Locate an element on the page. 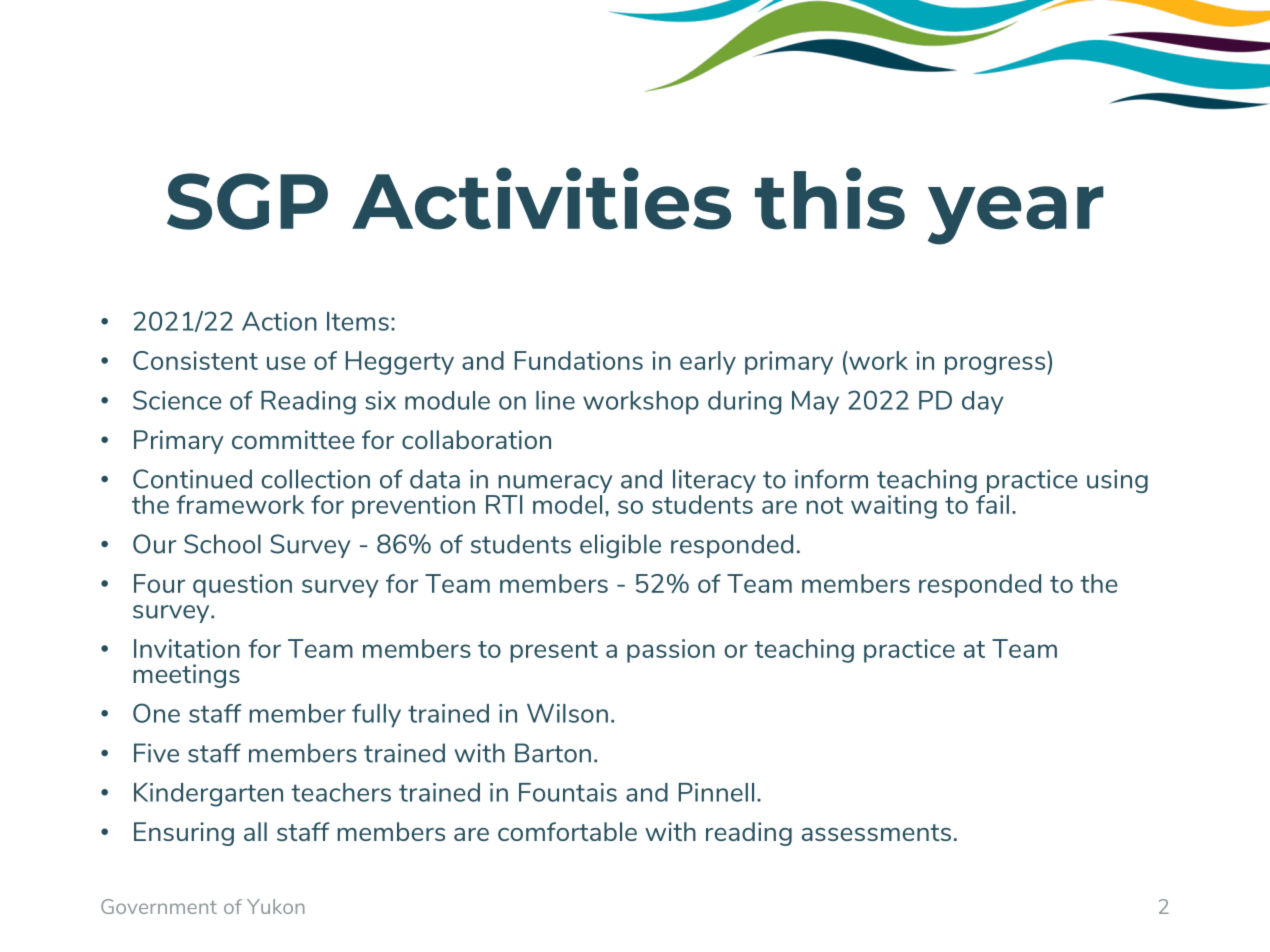 The image size is (1270, 952). day is located at coordinates (982, 403).
